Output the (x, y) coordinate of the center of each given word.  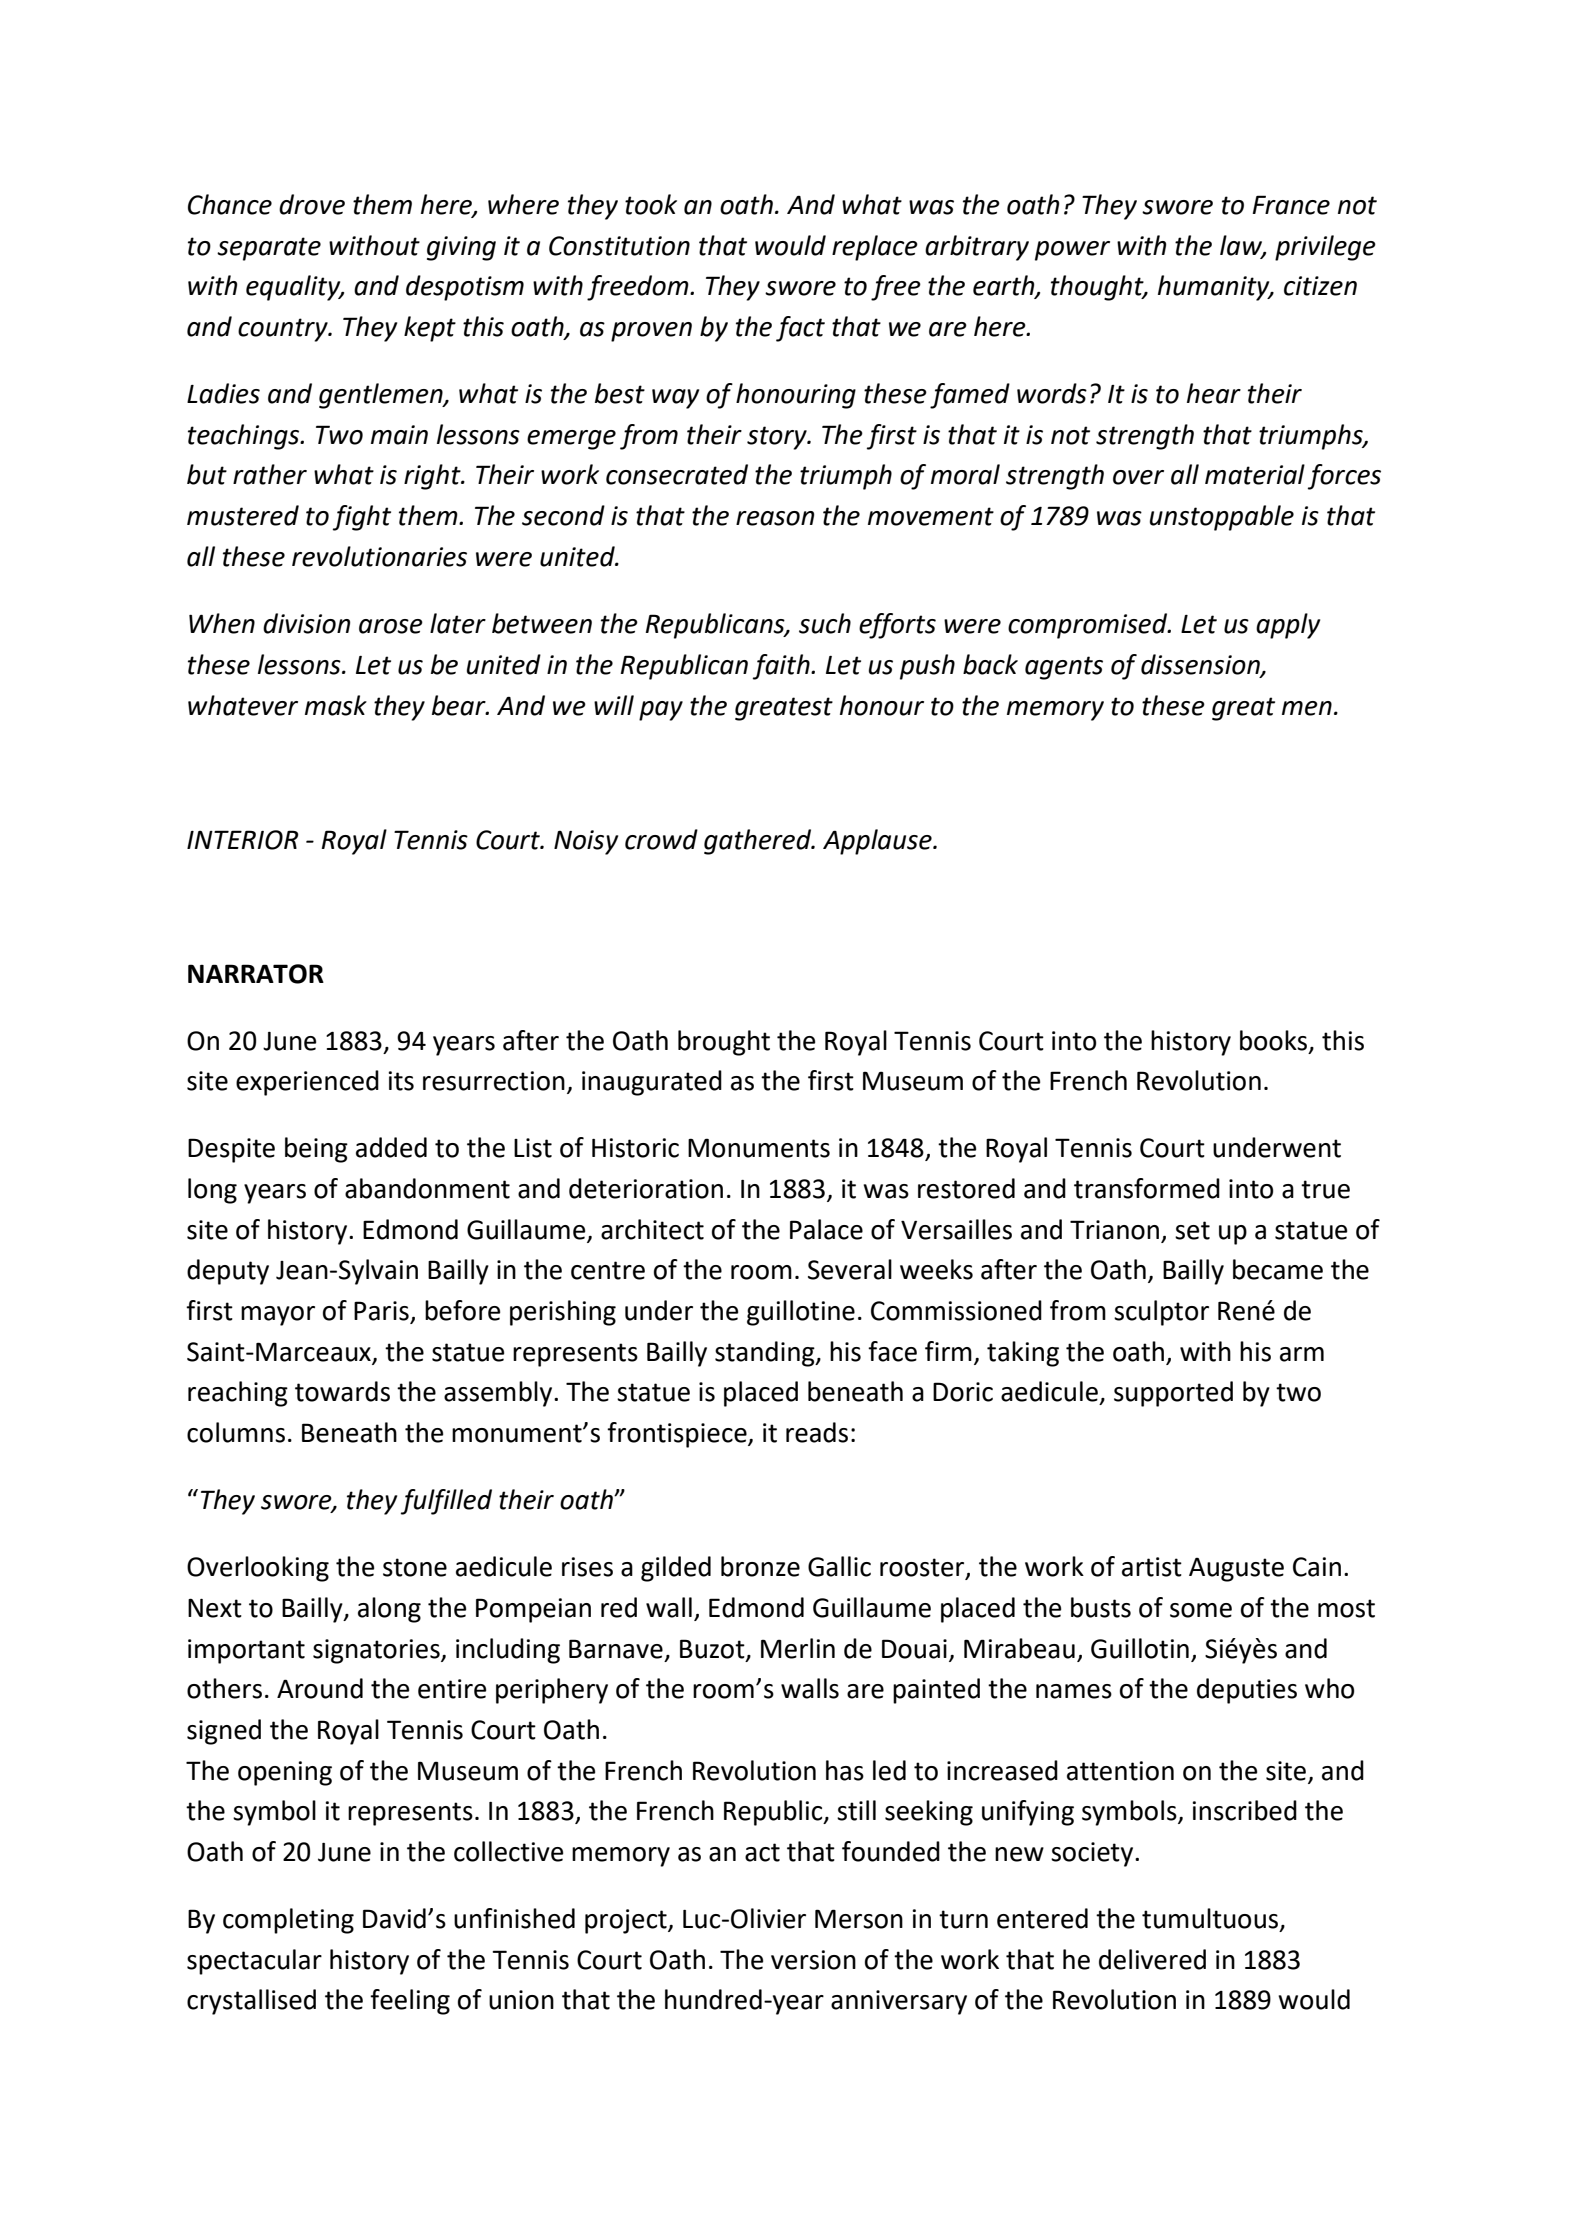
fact (800, 329)
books (1275, 1041)
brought (724, 1043)
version (813, 1960)
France (1291, 205)
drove (312, 204)
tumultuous (1211, 1919)
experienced (307, 1083)
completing (288, 1921)
